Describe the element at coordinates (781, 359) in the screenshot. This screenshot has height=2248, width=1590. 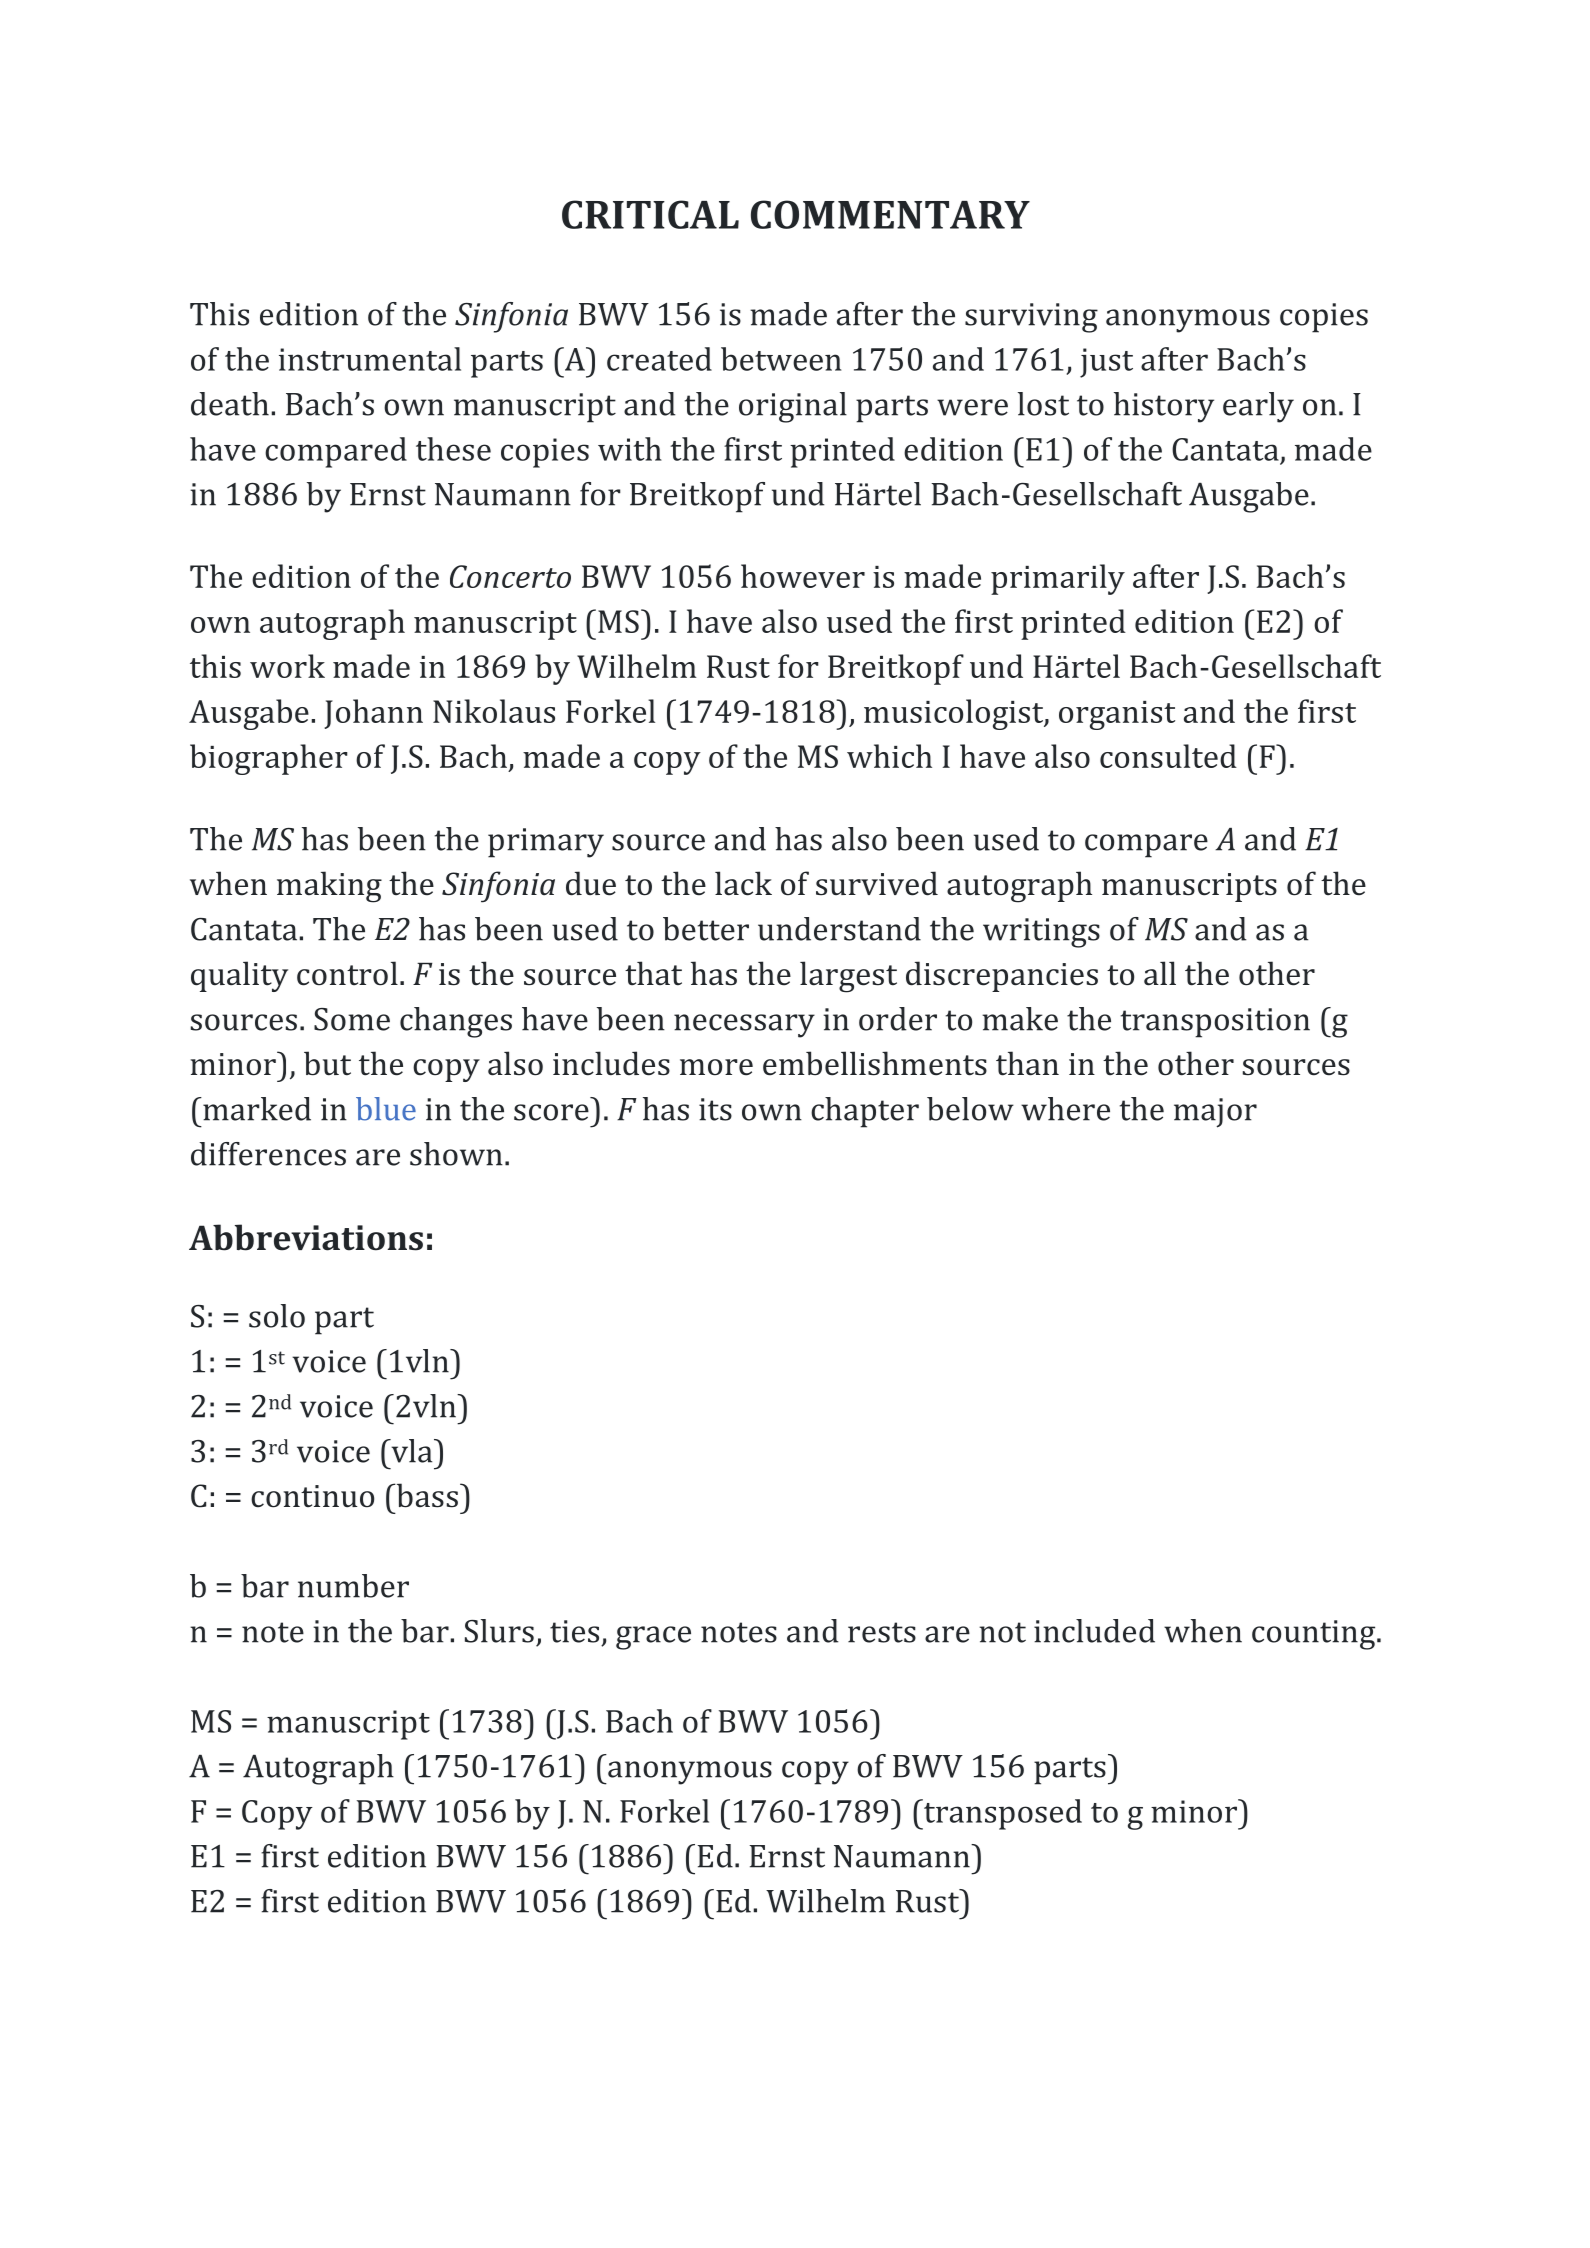
I see `between` at that location.
